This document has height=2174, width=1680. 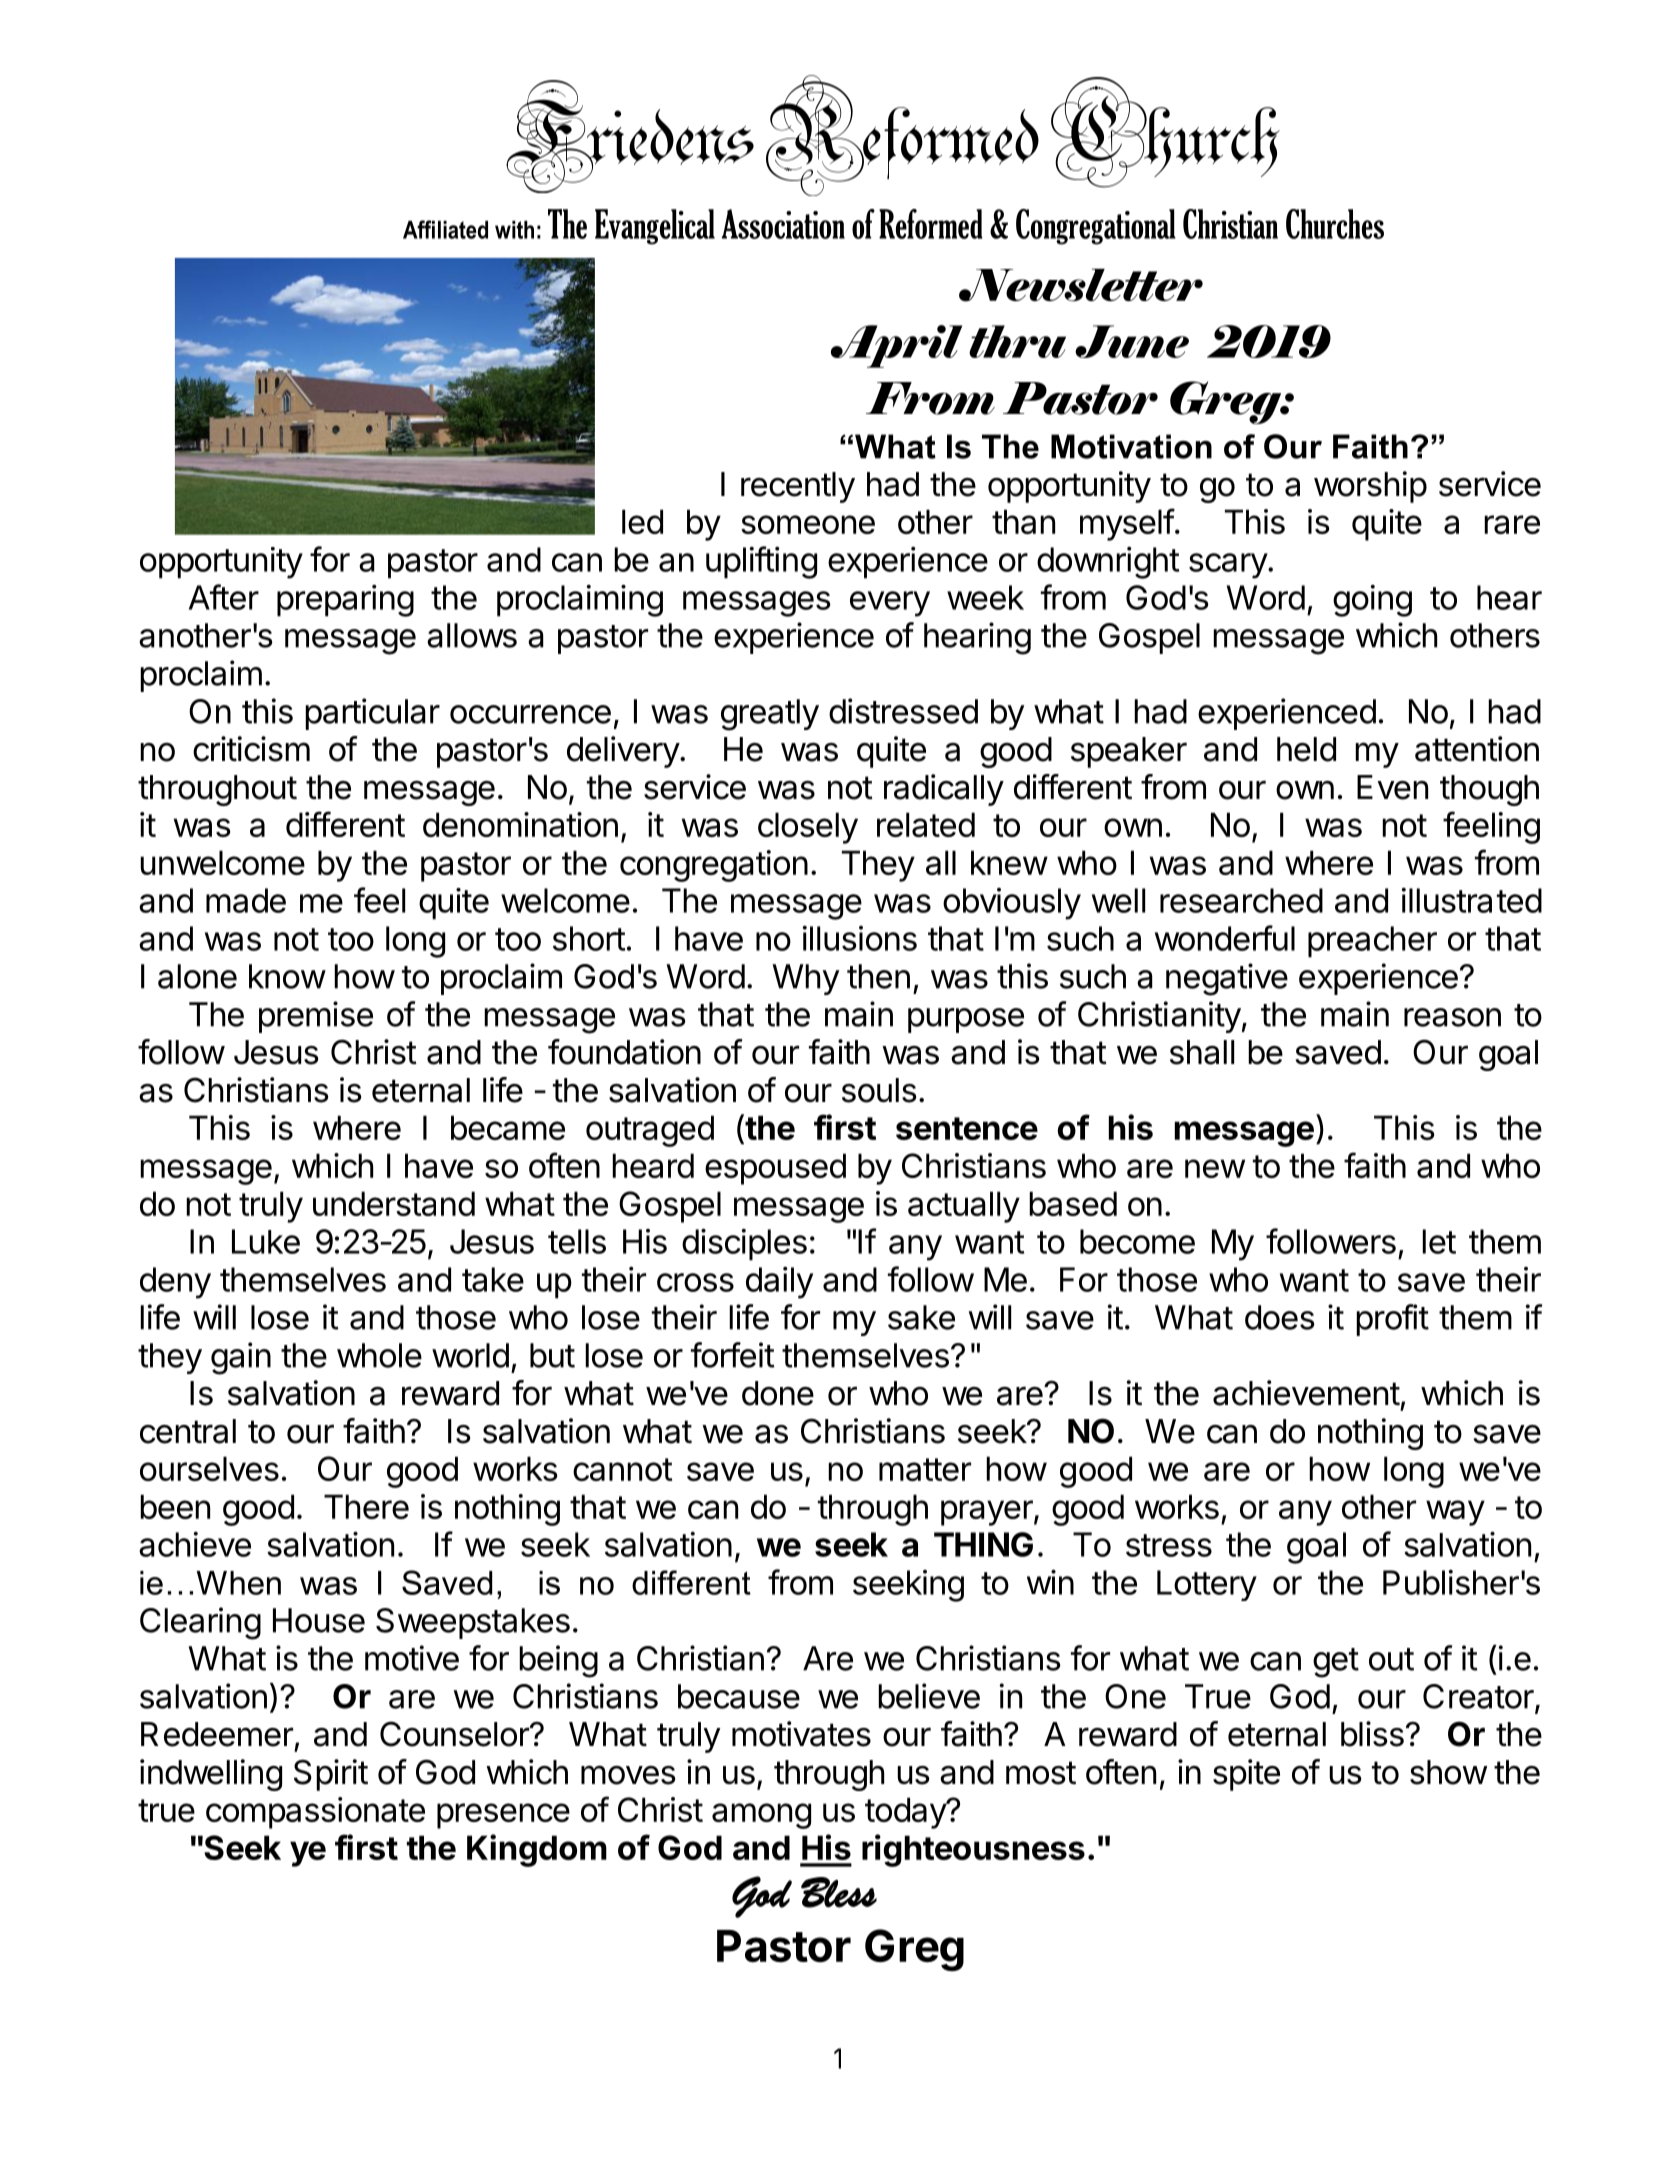 I want to click on going, so click(x=1372, y=601).
